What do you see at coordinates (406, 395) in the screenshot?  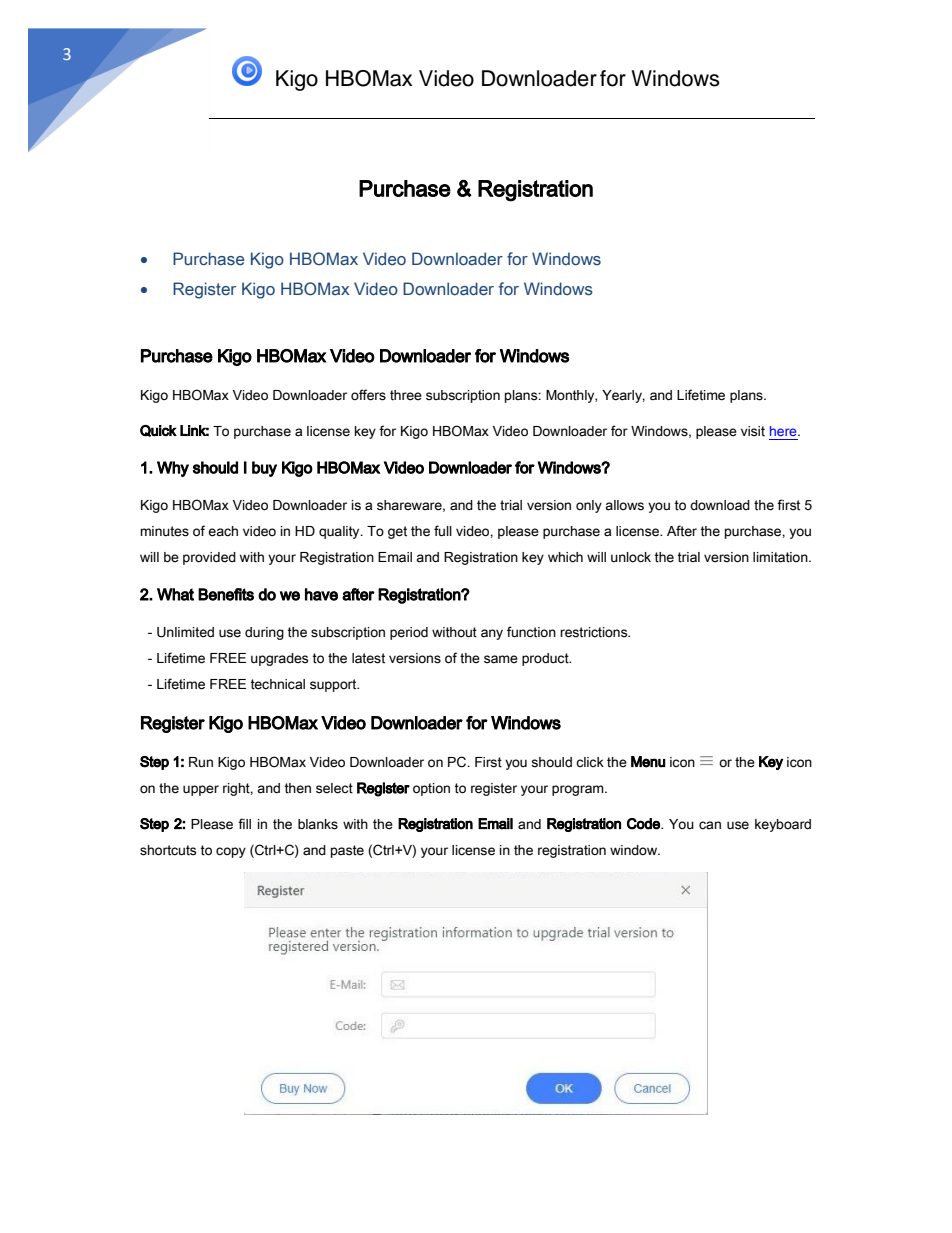 I see `three` at bounding box center [406, 395].
